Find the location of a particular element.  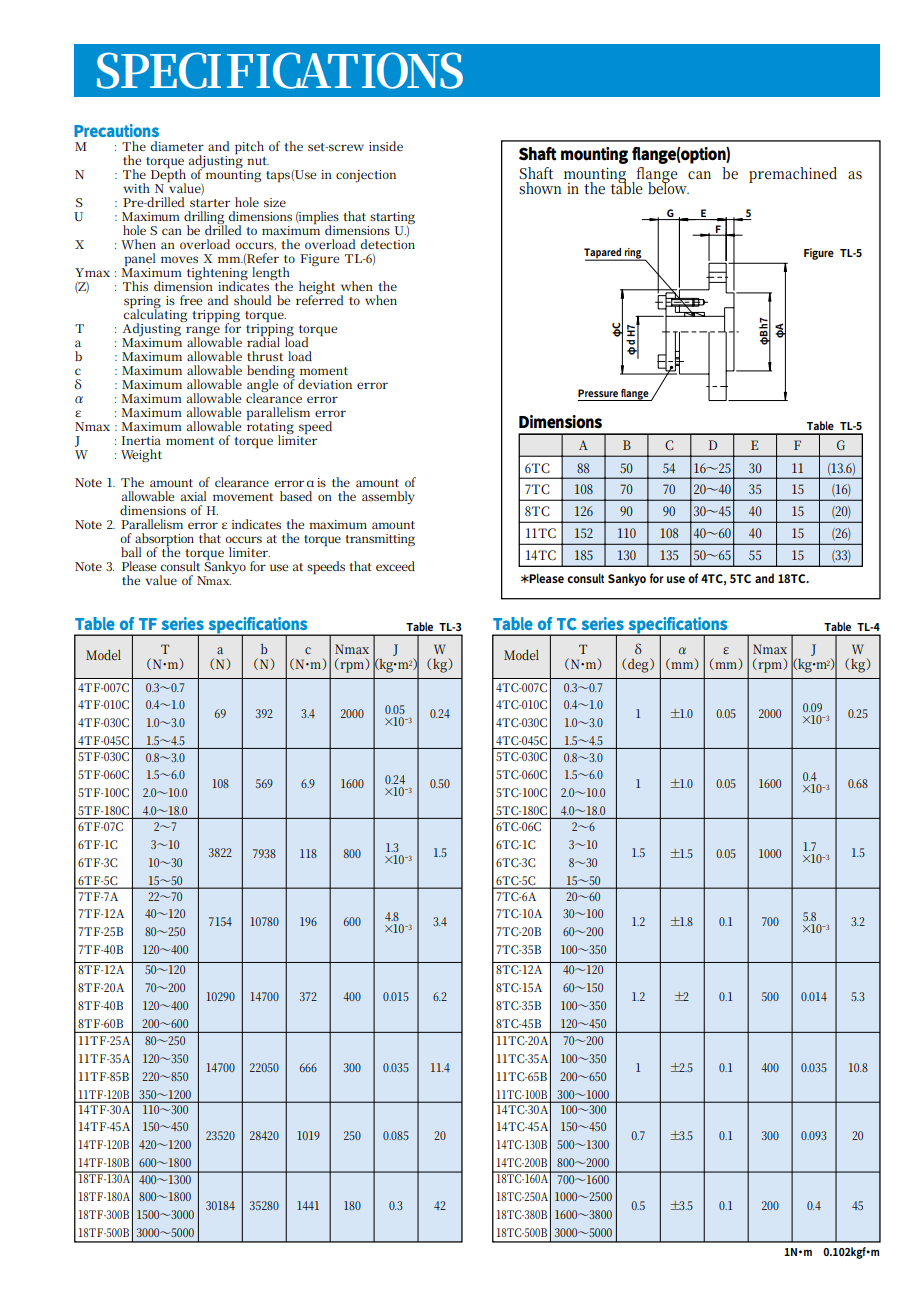

diameter is located at coordinates (177, 146).
